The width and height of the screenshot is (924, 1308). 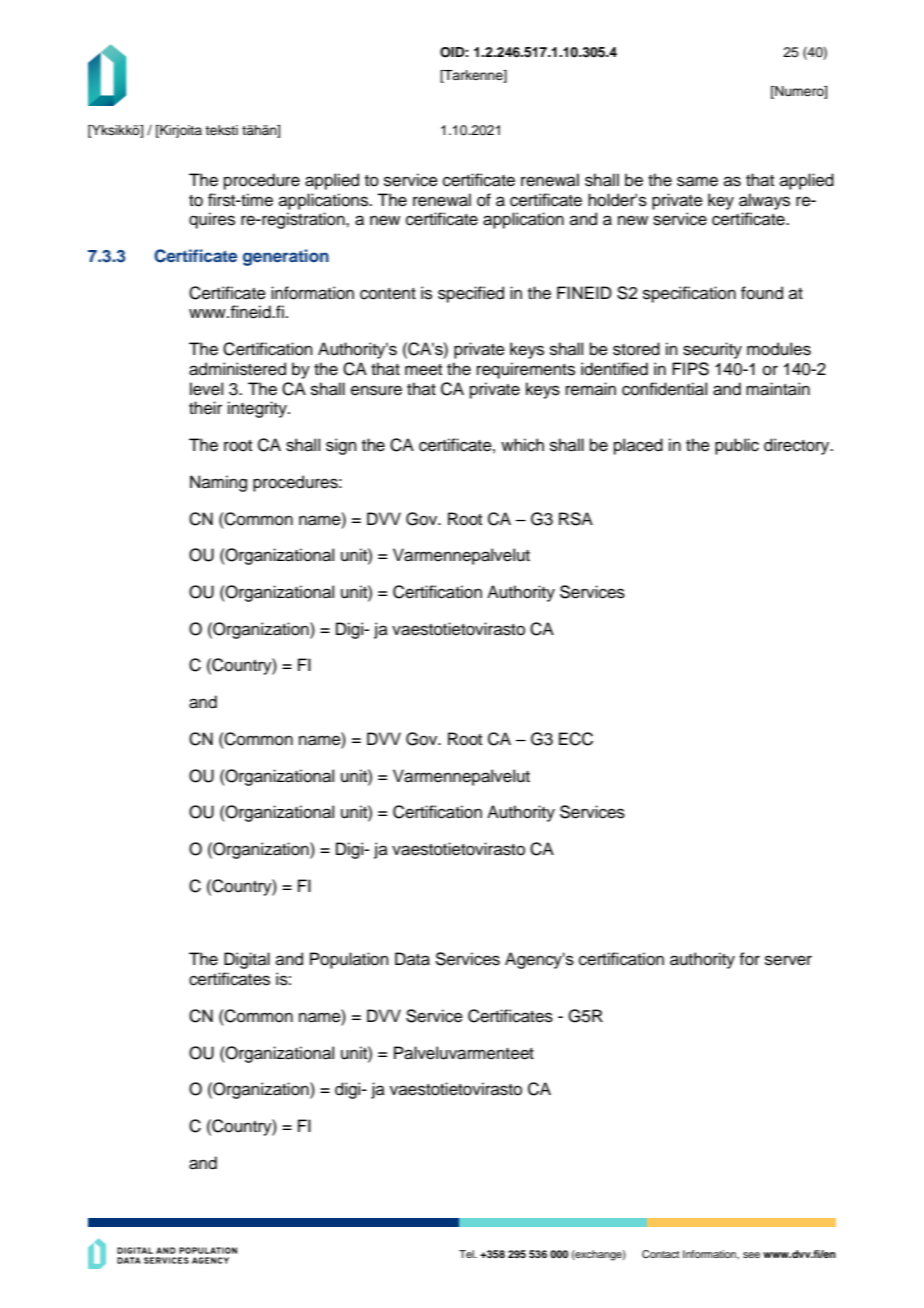 I want to click on always, so click(x=764, y=201).
